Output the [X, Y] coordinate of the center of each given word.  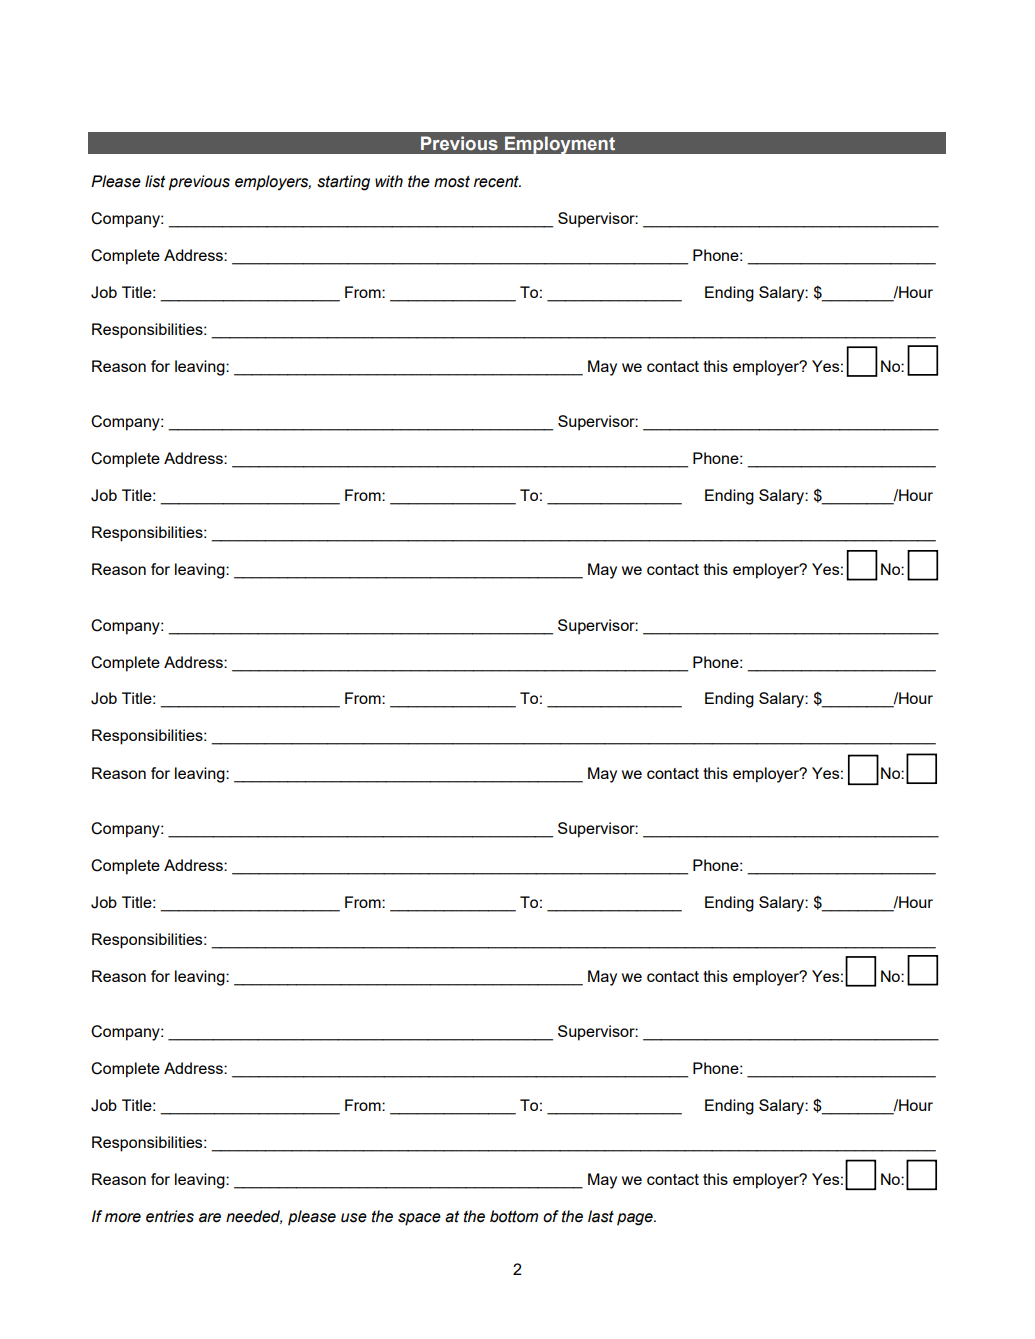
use [354, 1218]
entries [170, 1216]
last [601, 1216]
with [389, 181]
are [210, 1218]
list [155, 181]
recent [497, 182]
